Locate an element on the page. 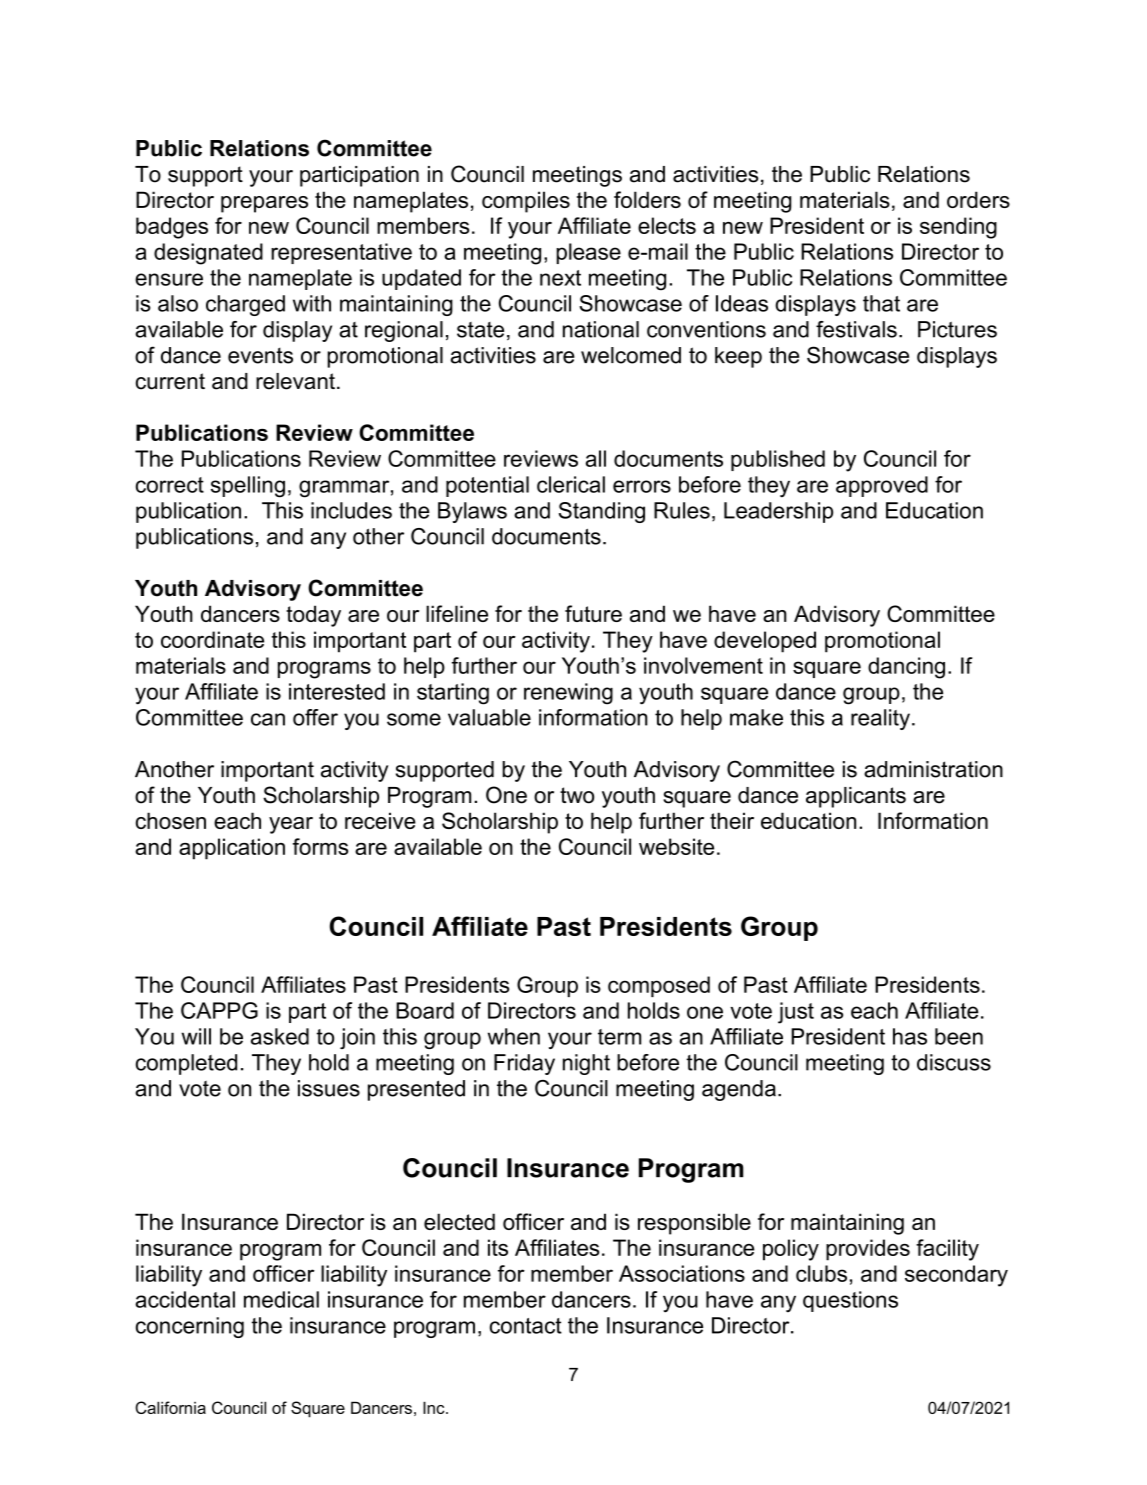 The height and width of the document is (1485, 1147). prepares is located at coordinates (264, 204).
